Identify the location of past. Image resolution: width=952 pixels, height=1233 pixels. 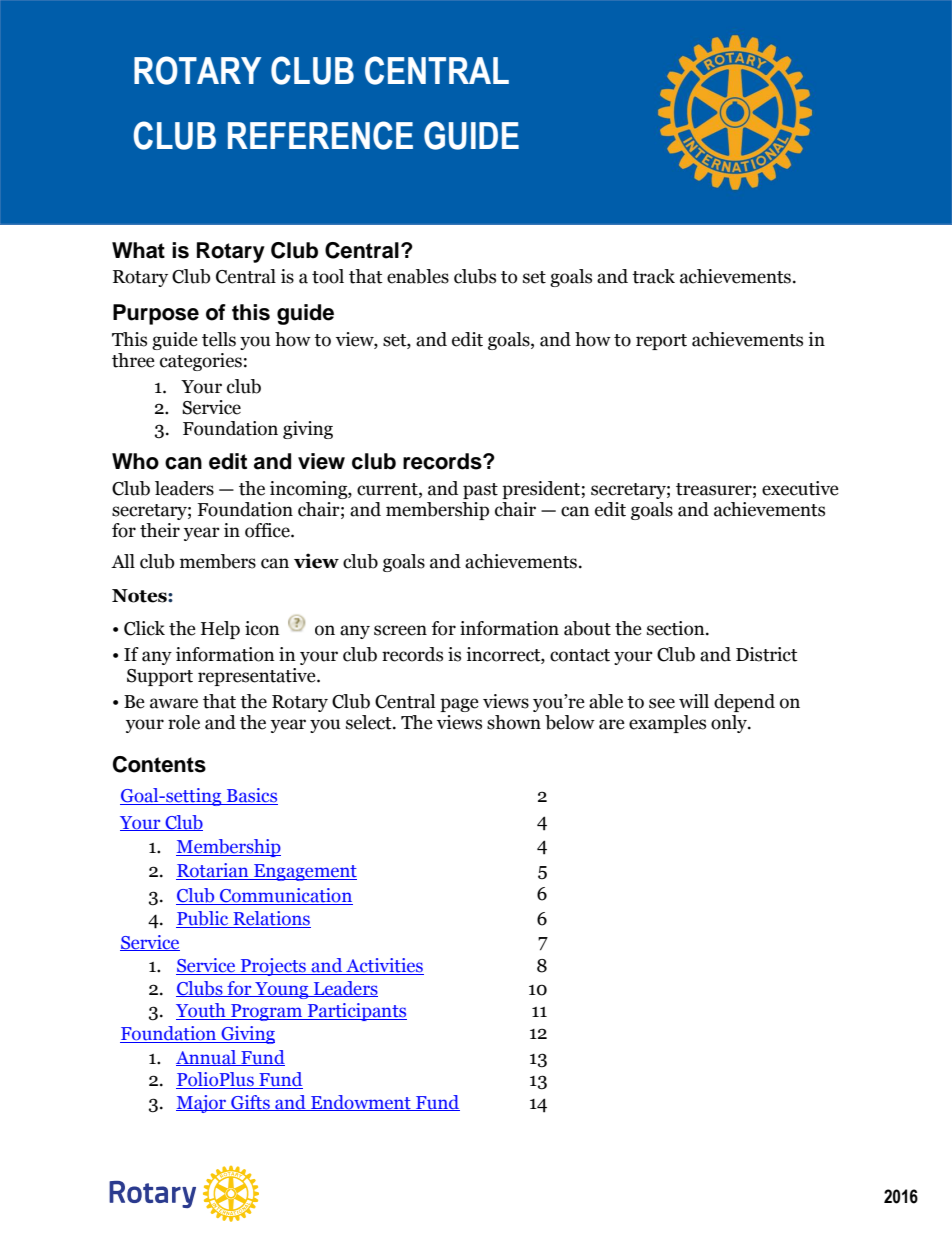
(480, 491).
